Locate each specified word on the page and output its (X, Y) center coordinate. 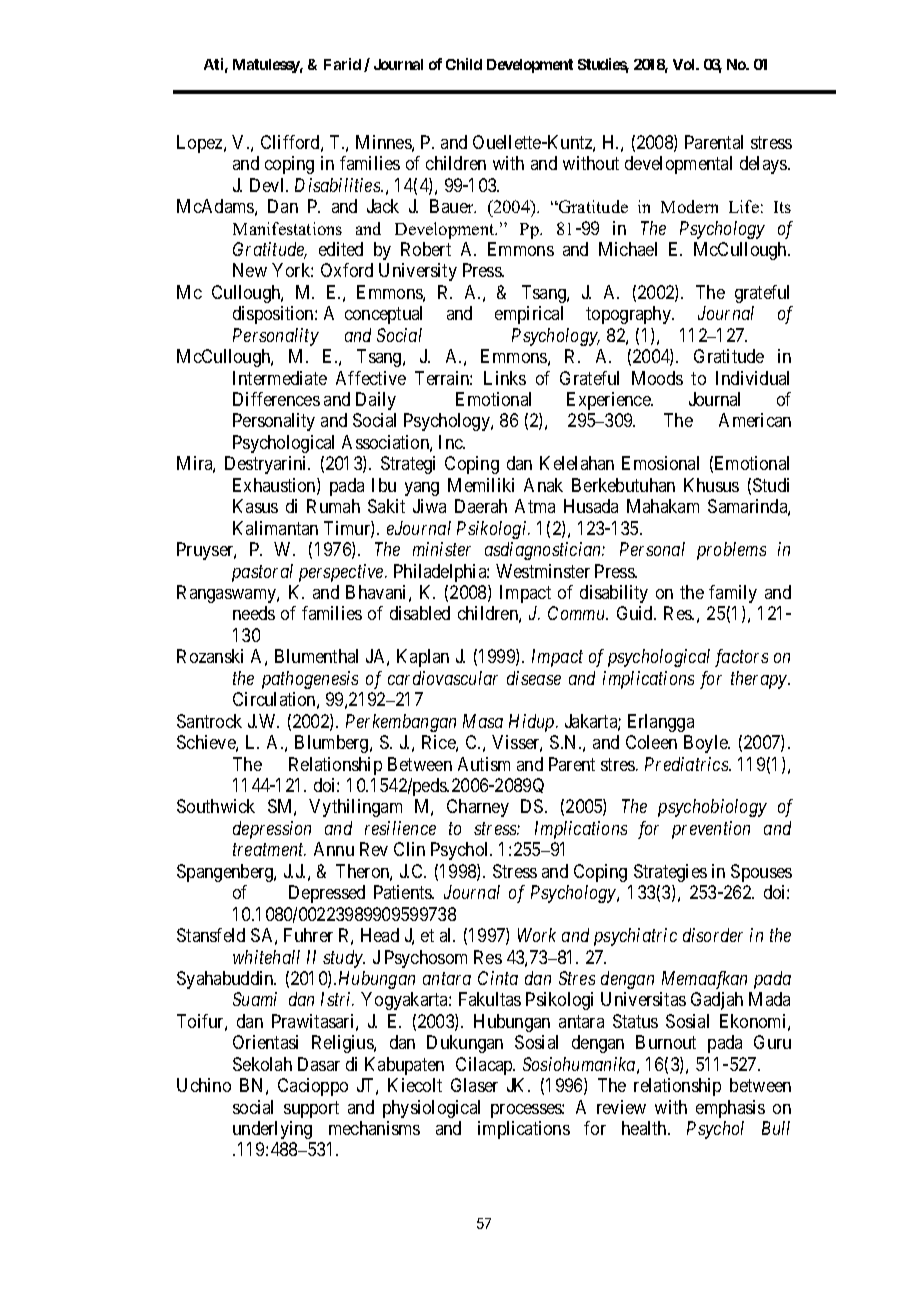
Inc (452, 442)
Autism (484, 764)
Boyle (707, 744)
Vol (685, 64)
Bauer (453, 206)
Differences (276, 399)
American (755, 420)
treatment (269, 850)
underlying (272, 1130)
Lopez (201, 144)
